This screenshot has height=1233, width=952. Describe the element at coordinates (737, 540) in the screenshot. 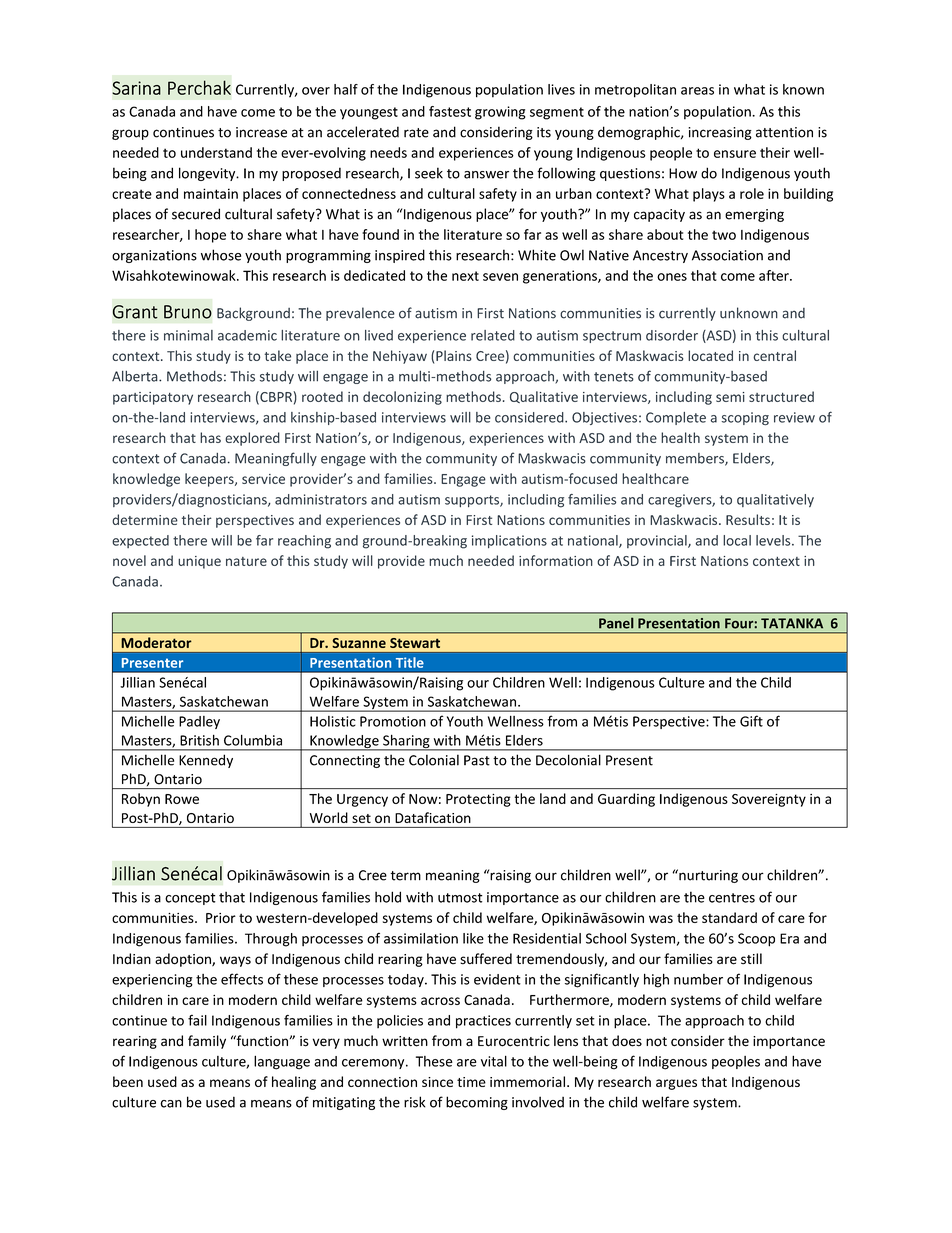

I see `local` at that location.
